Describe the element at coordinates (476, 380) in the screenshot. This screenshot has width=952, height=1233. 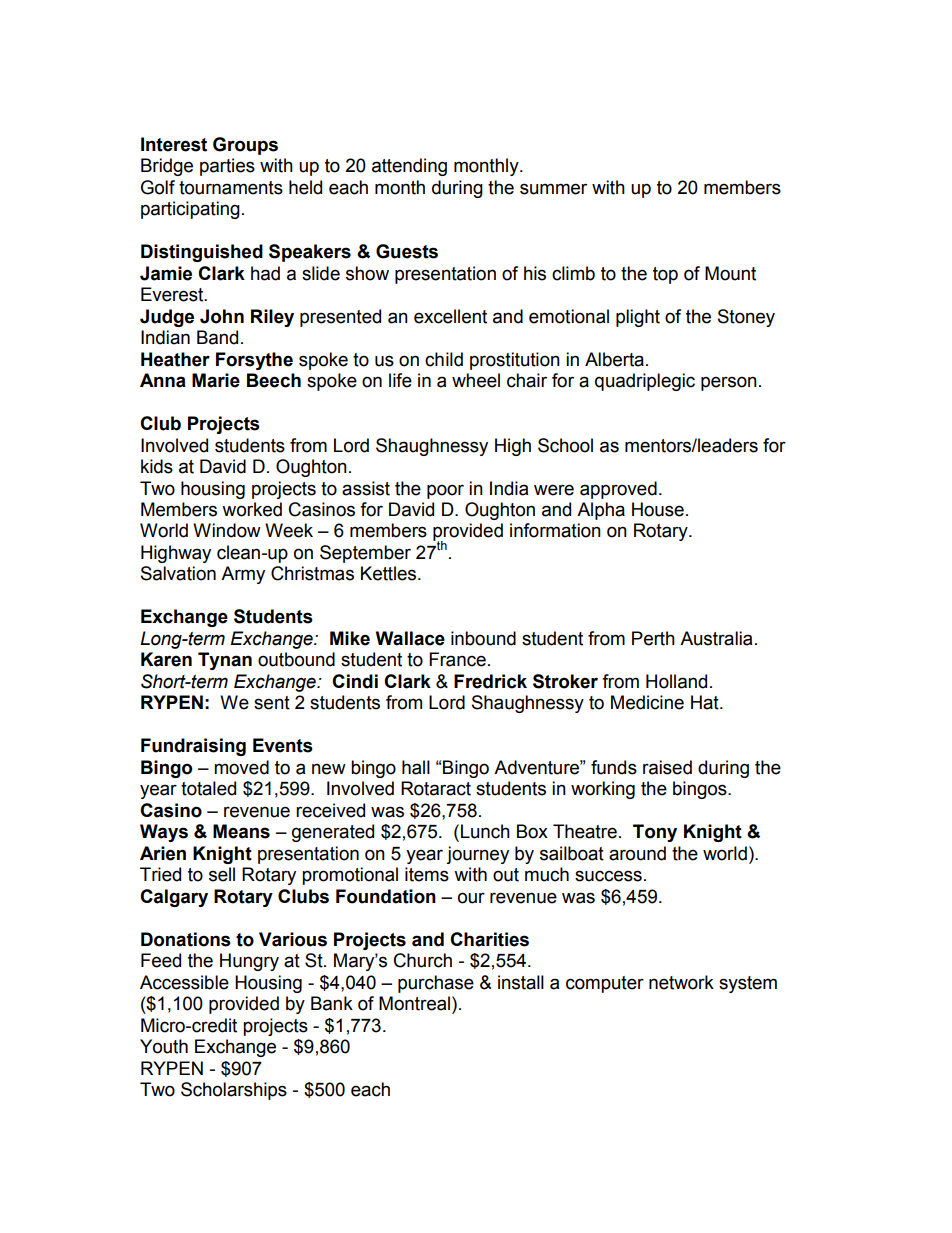
I see `wheel` at that location.
